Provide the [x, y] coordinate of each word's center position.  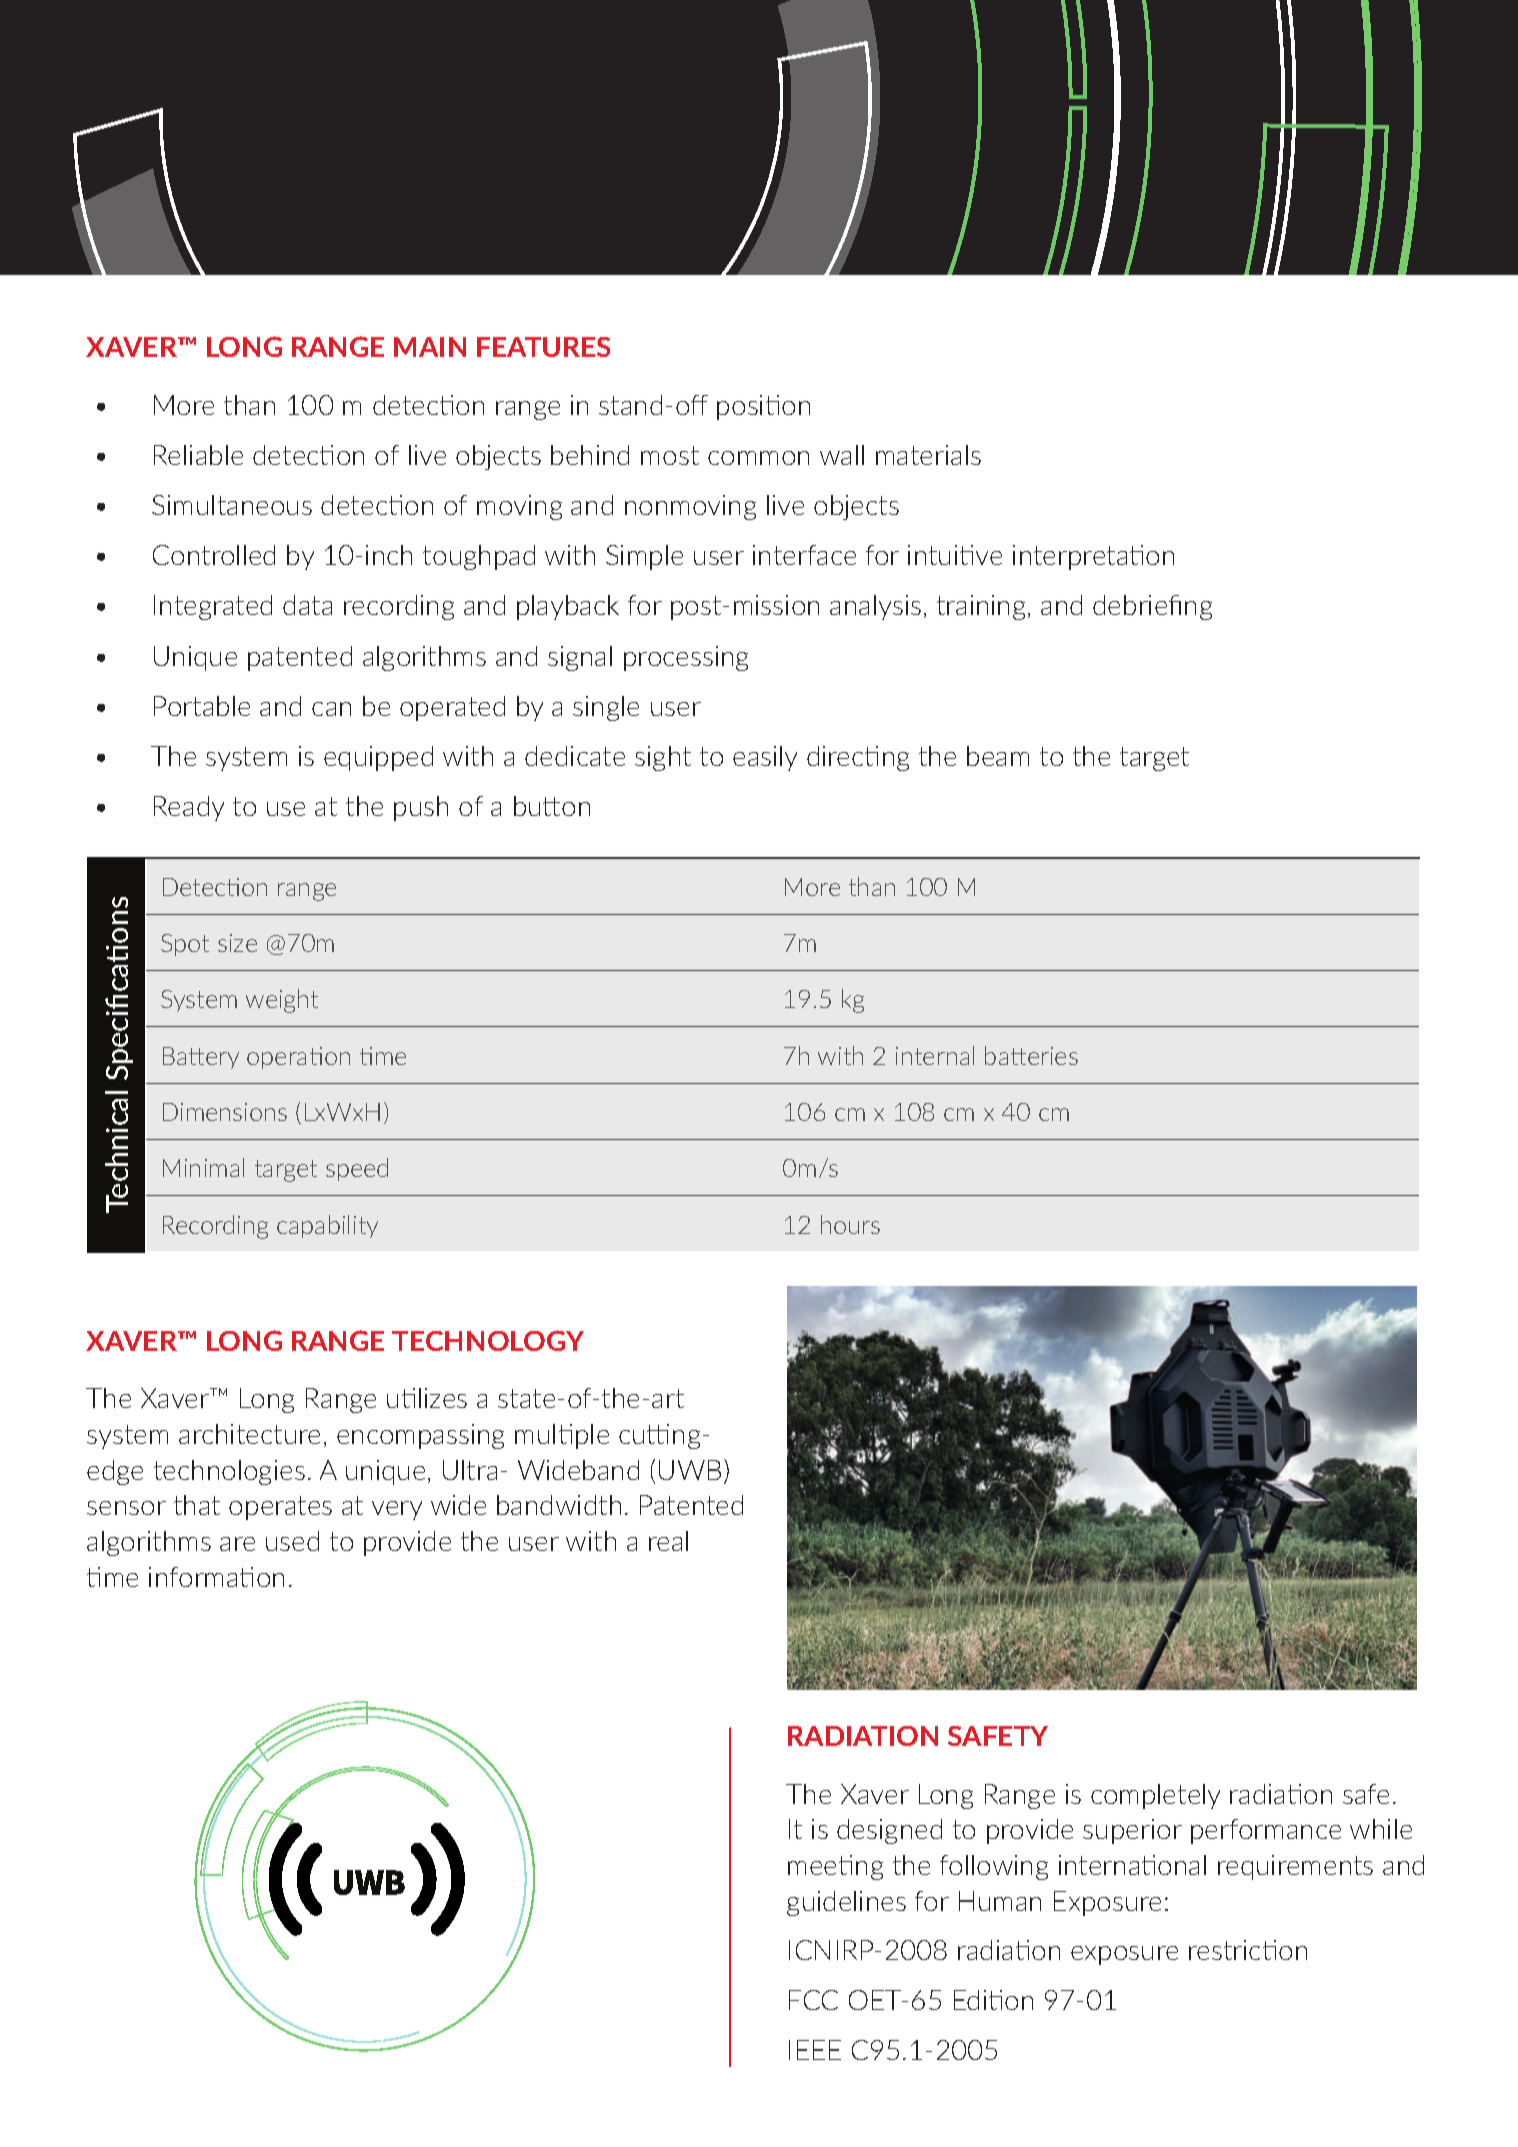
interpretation [1093, 557]
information [216, 1577]
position [763, 407]
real [668, 1541]
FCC [813, 2000]
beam [998, 756]
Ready [189, 808]
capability [327, 1226]
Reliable [198, 455]
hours [850, 1224]
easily [765, 758]
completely [1155, 1796]
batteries [1031, 1055]
